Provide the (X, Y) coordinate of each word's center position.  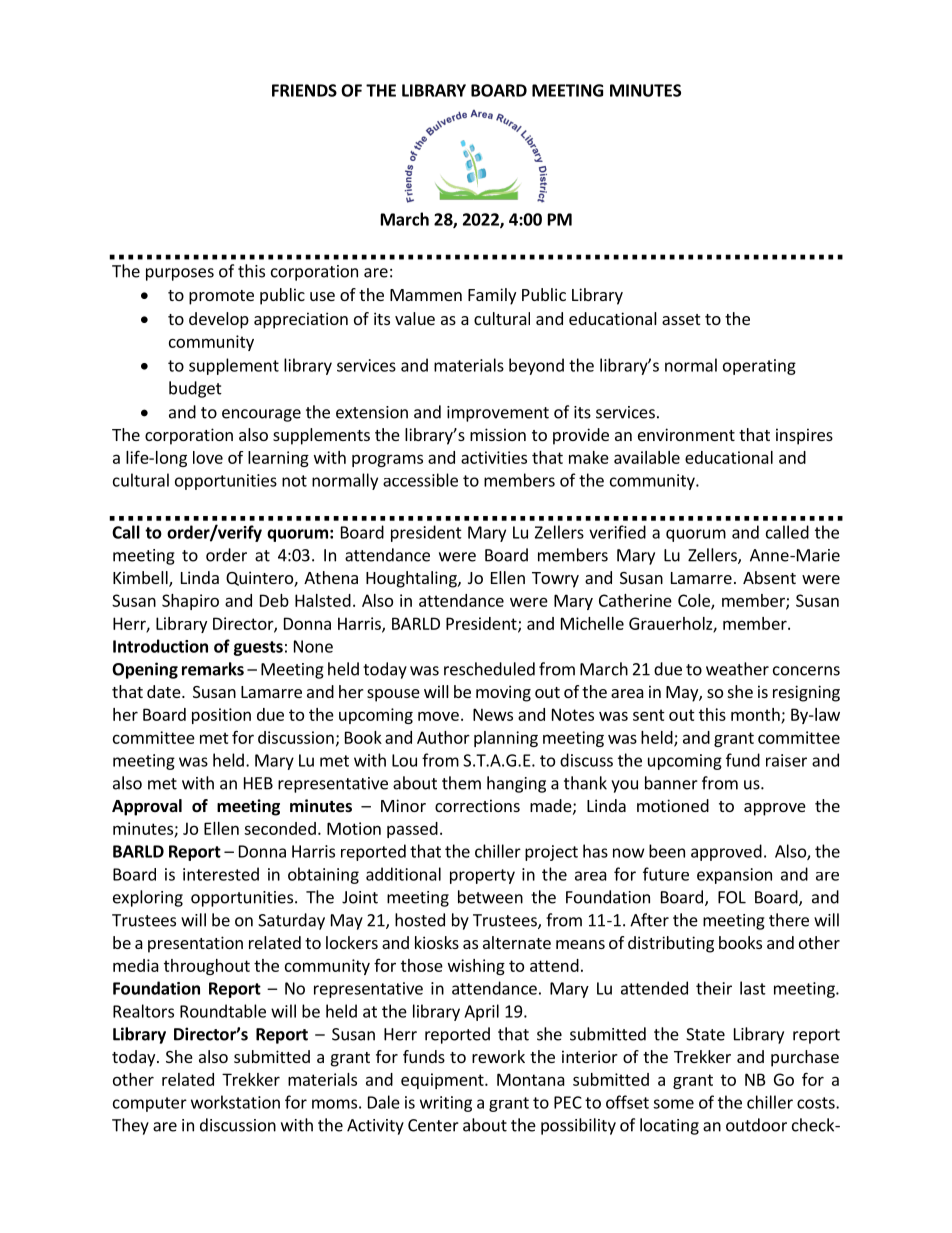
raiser (786, 760)
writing (446, 1104)
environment (686, 434)
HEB (258, 783)
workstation (235, 1102)
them (461, 783)
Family (492, 296)
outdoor (756, 1125)
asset (681, 319)
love (208, 457)
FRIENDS (304, 90)
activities (494, 457)
